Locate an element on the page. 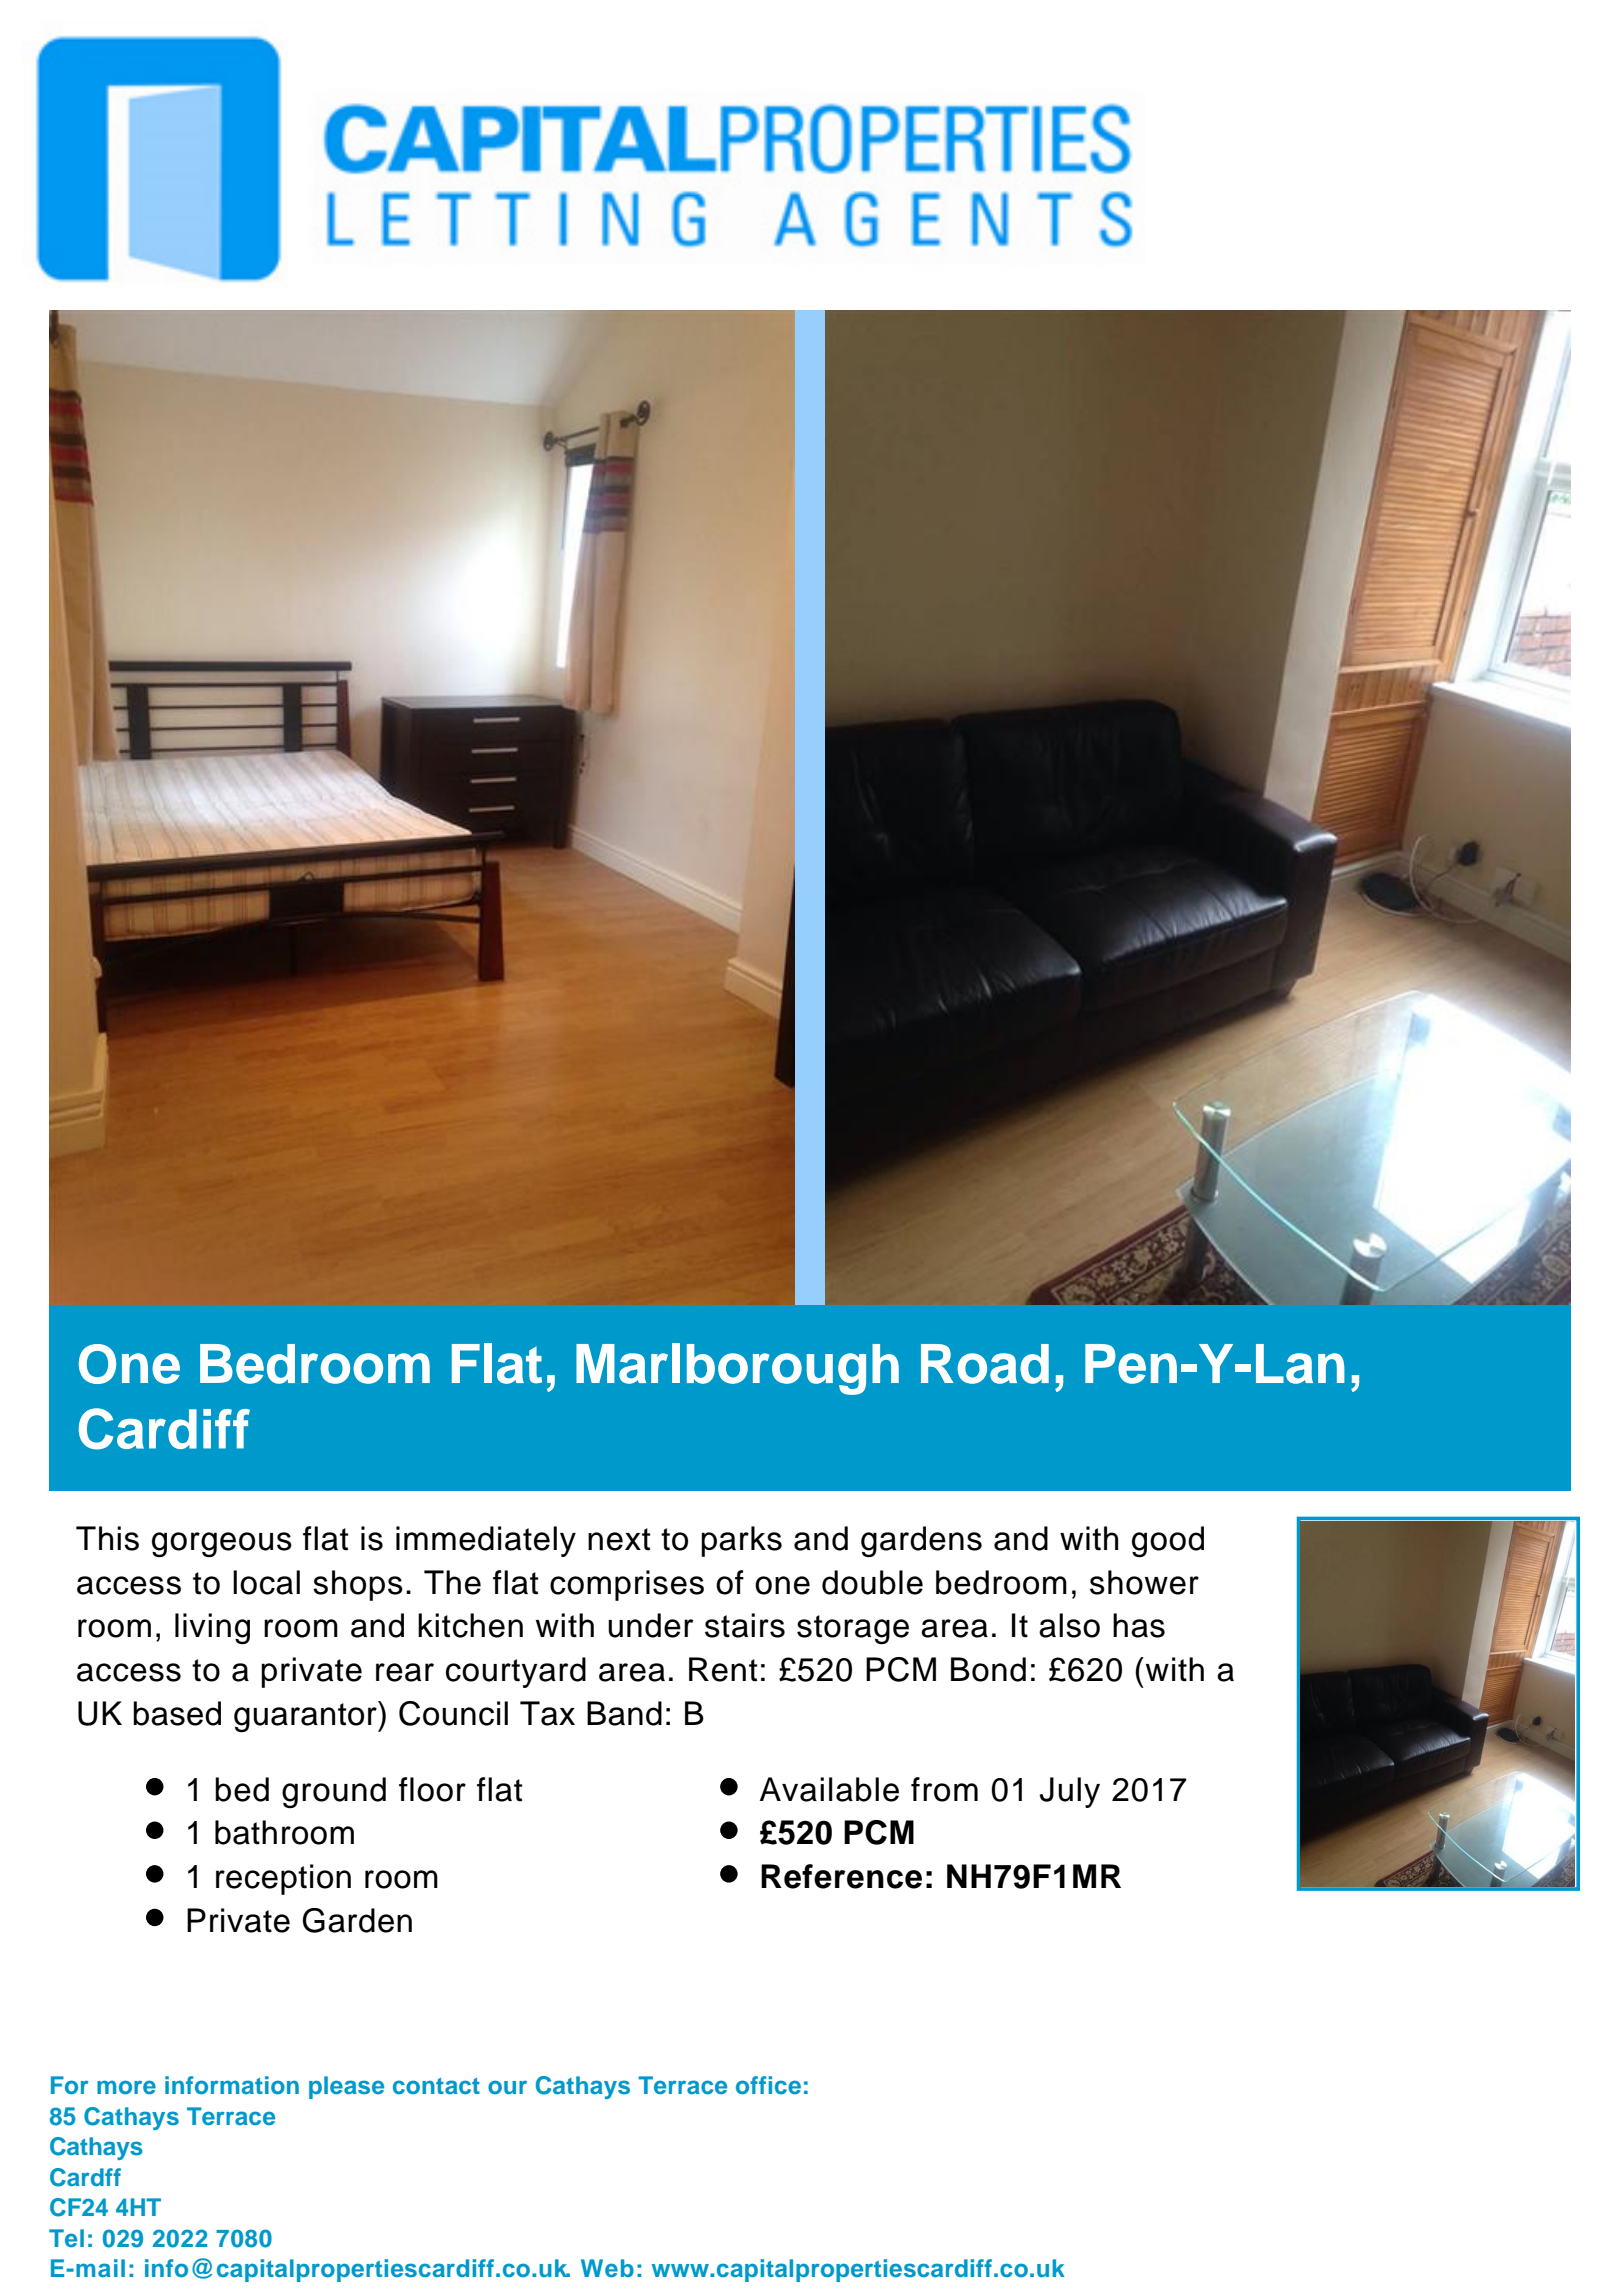 This page has height=2293, width=1620. Reference is located at coordinates (841, 1876).
